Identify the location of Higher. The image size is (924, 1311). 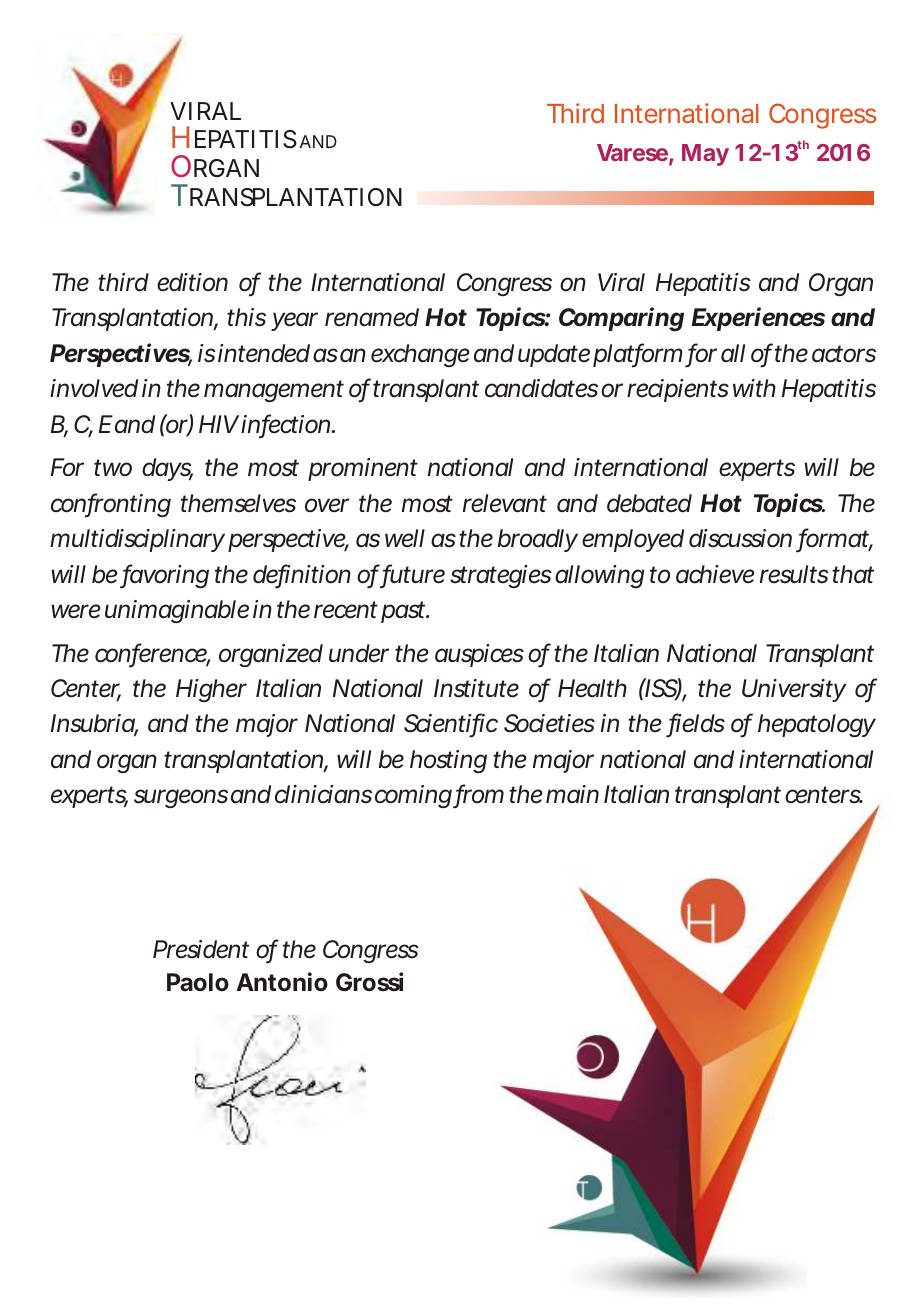
(211, 690).
